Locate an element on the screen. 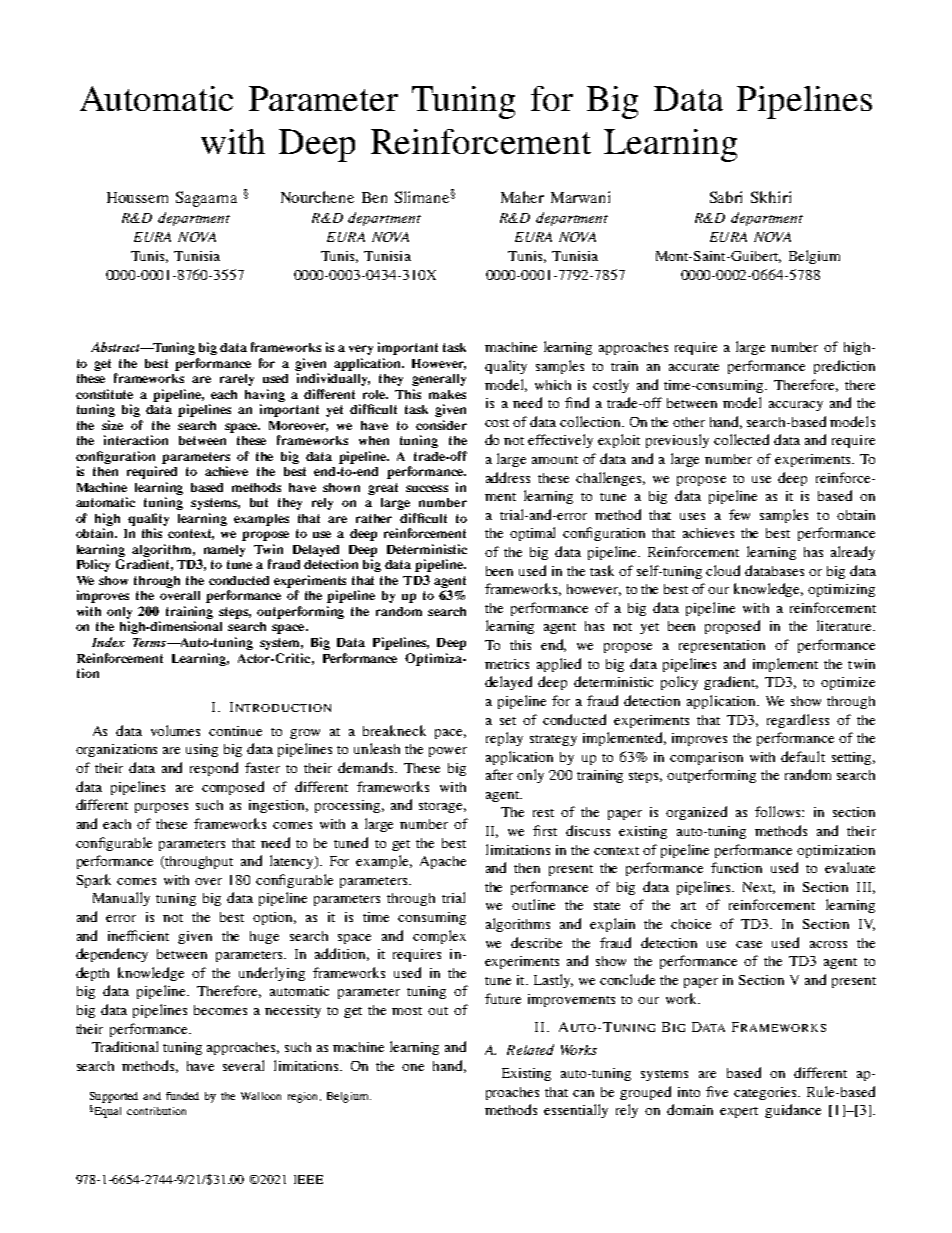  Maher is located at coordinates (522, 197).
